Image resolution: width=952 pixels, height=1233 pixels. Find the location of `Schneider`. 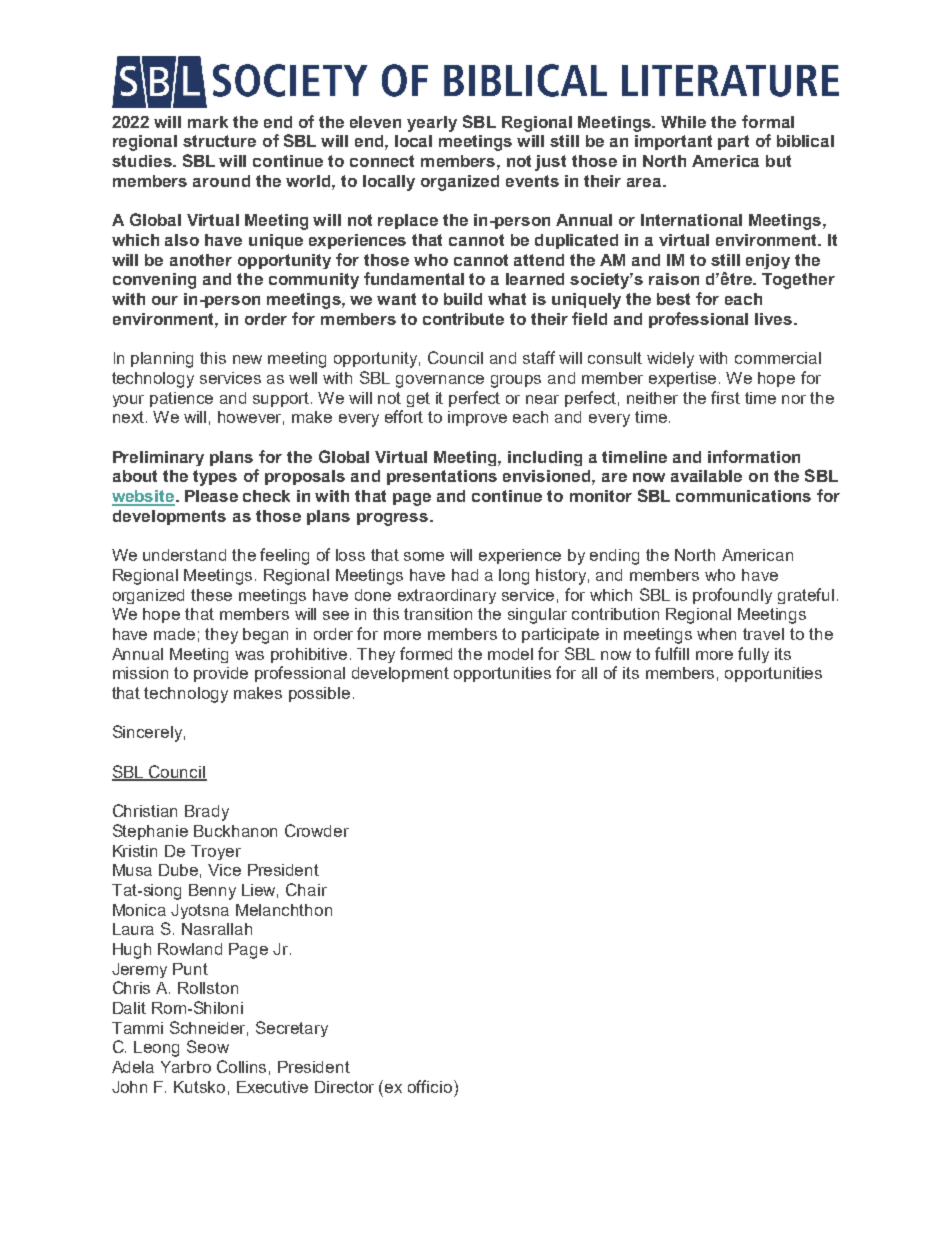

Schneider is located at coordinates (209, 1028).
